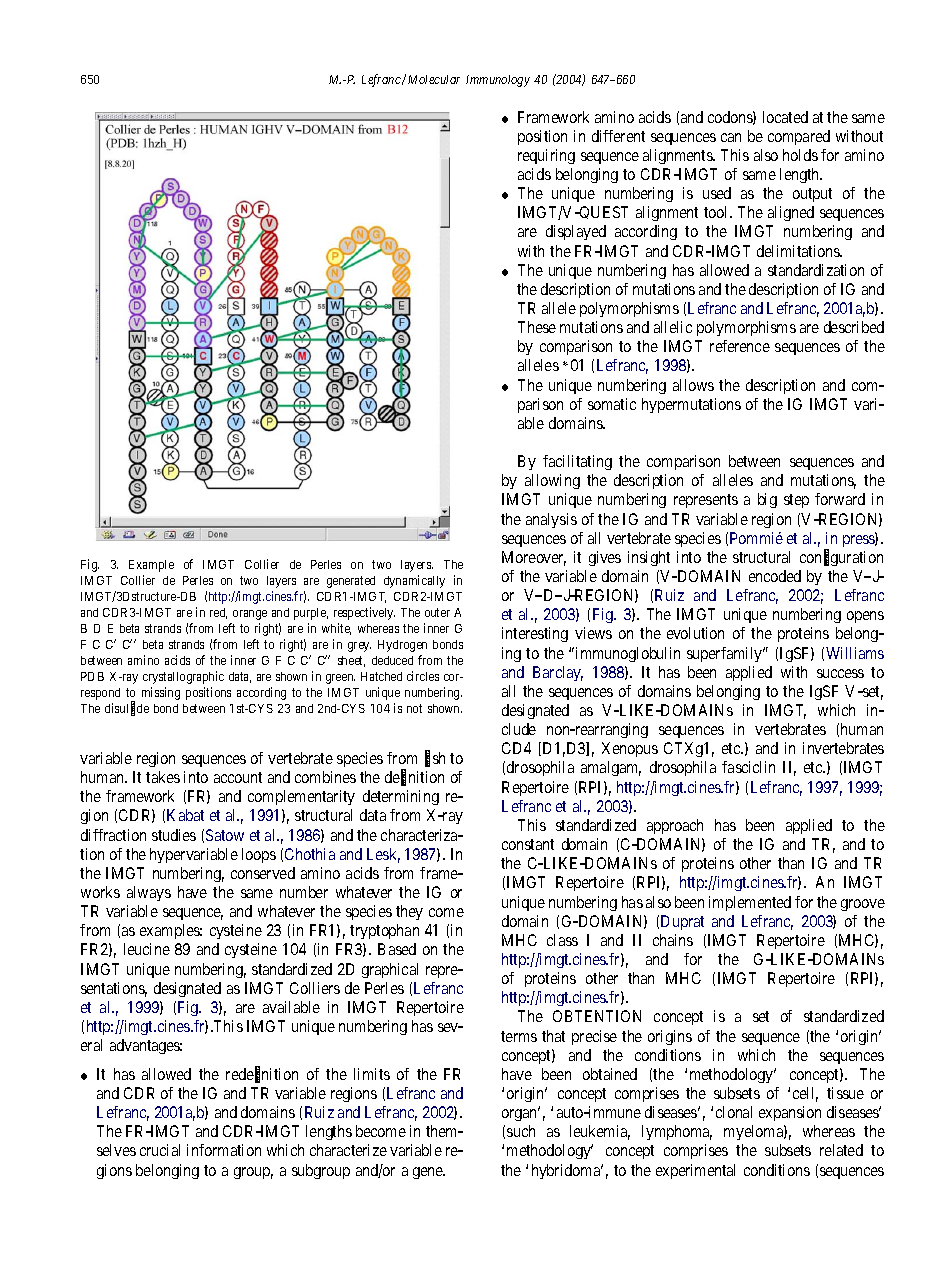 This image has height=1270, width=952. What do you see at coordinates (840, 673) in the image?
I see `success` at bounding box center [840, 673].
